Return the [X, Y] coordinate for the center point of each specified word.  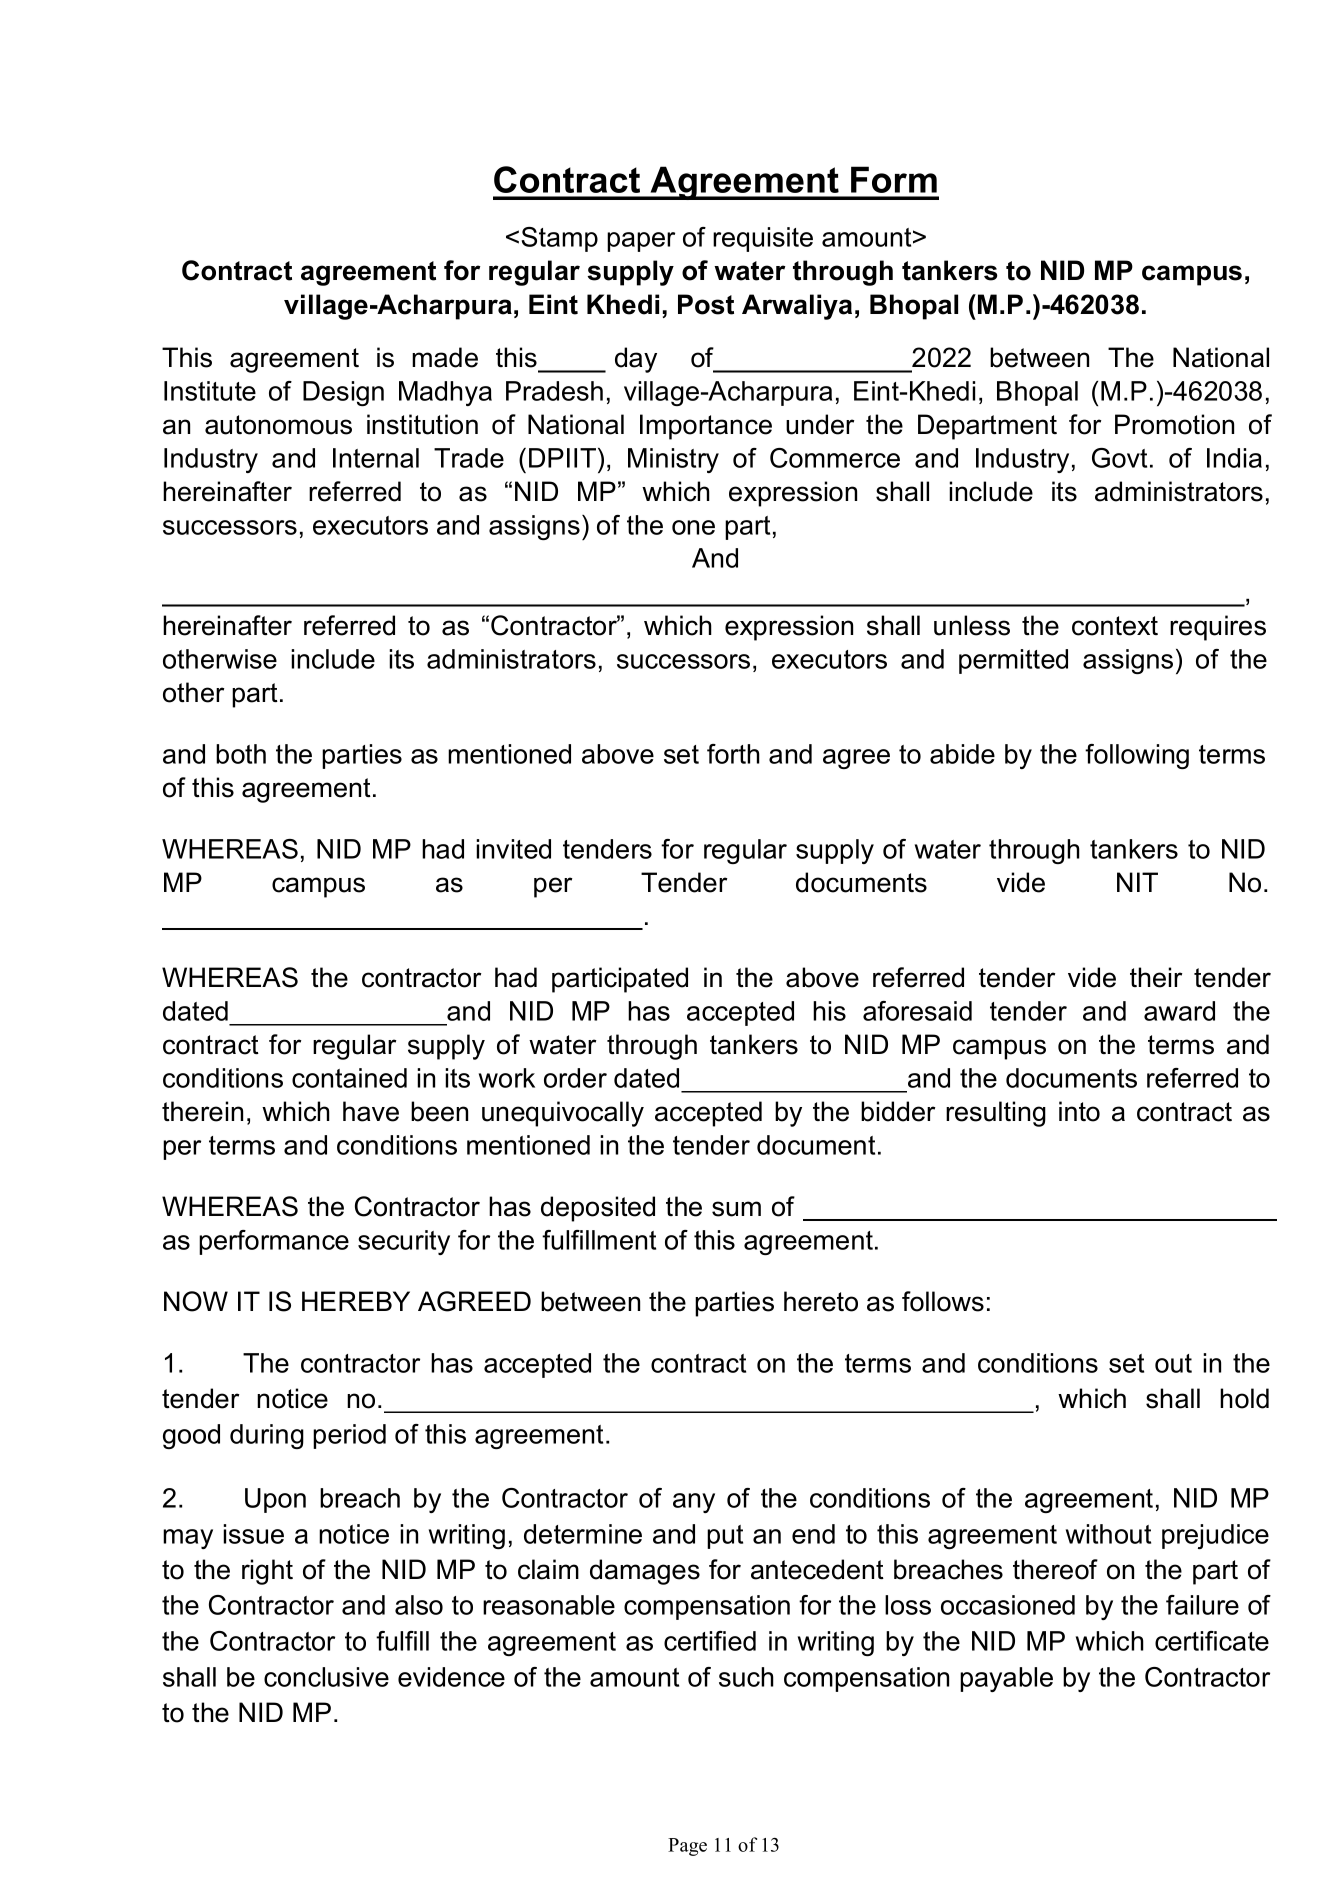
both [241, 754]
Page [687, 1847]
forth [733, 754]
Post [706, 304]
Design [343, 393]
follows [943, 1301]
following [1137, 756]
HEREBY [356, 1301]
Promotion [1174, 424]
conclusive [326, 1677]
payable [1006, 1679]
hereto [821, 1301]
